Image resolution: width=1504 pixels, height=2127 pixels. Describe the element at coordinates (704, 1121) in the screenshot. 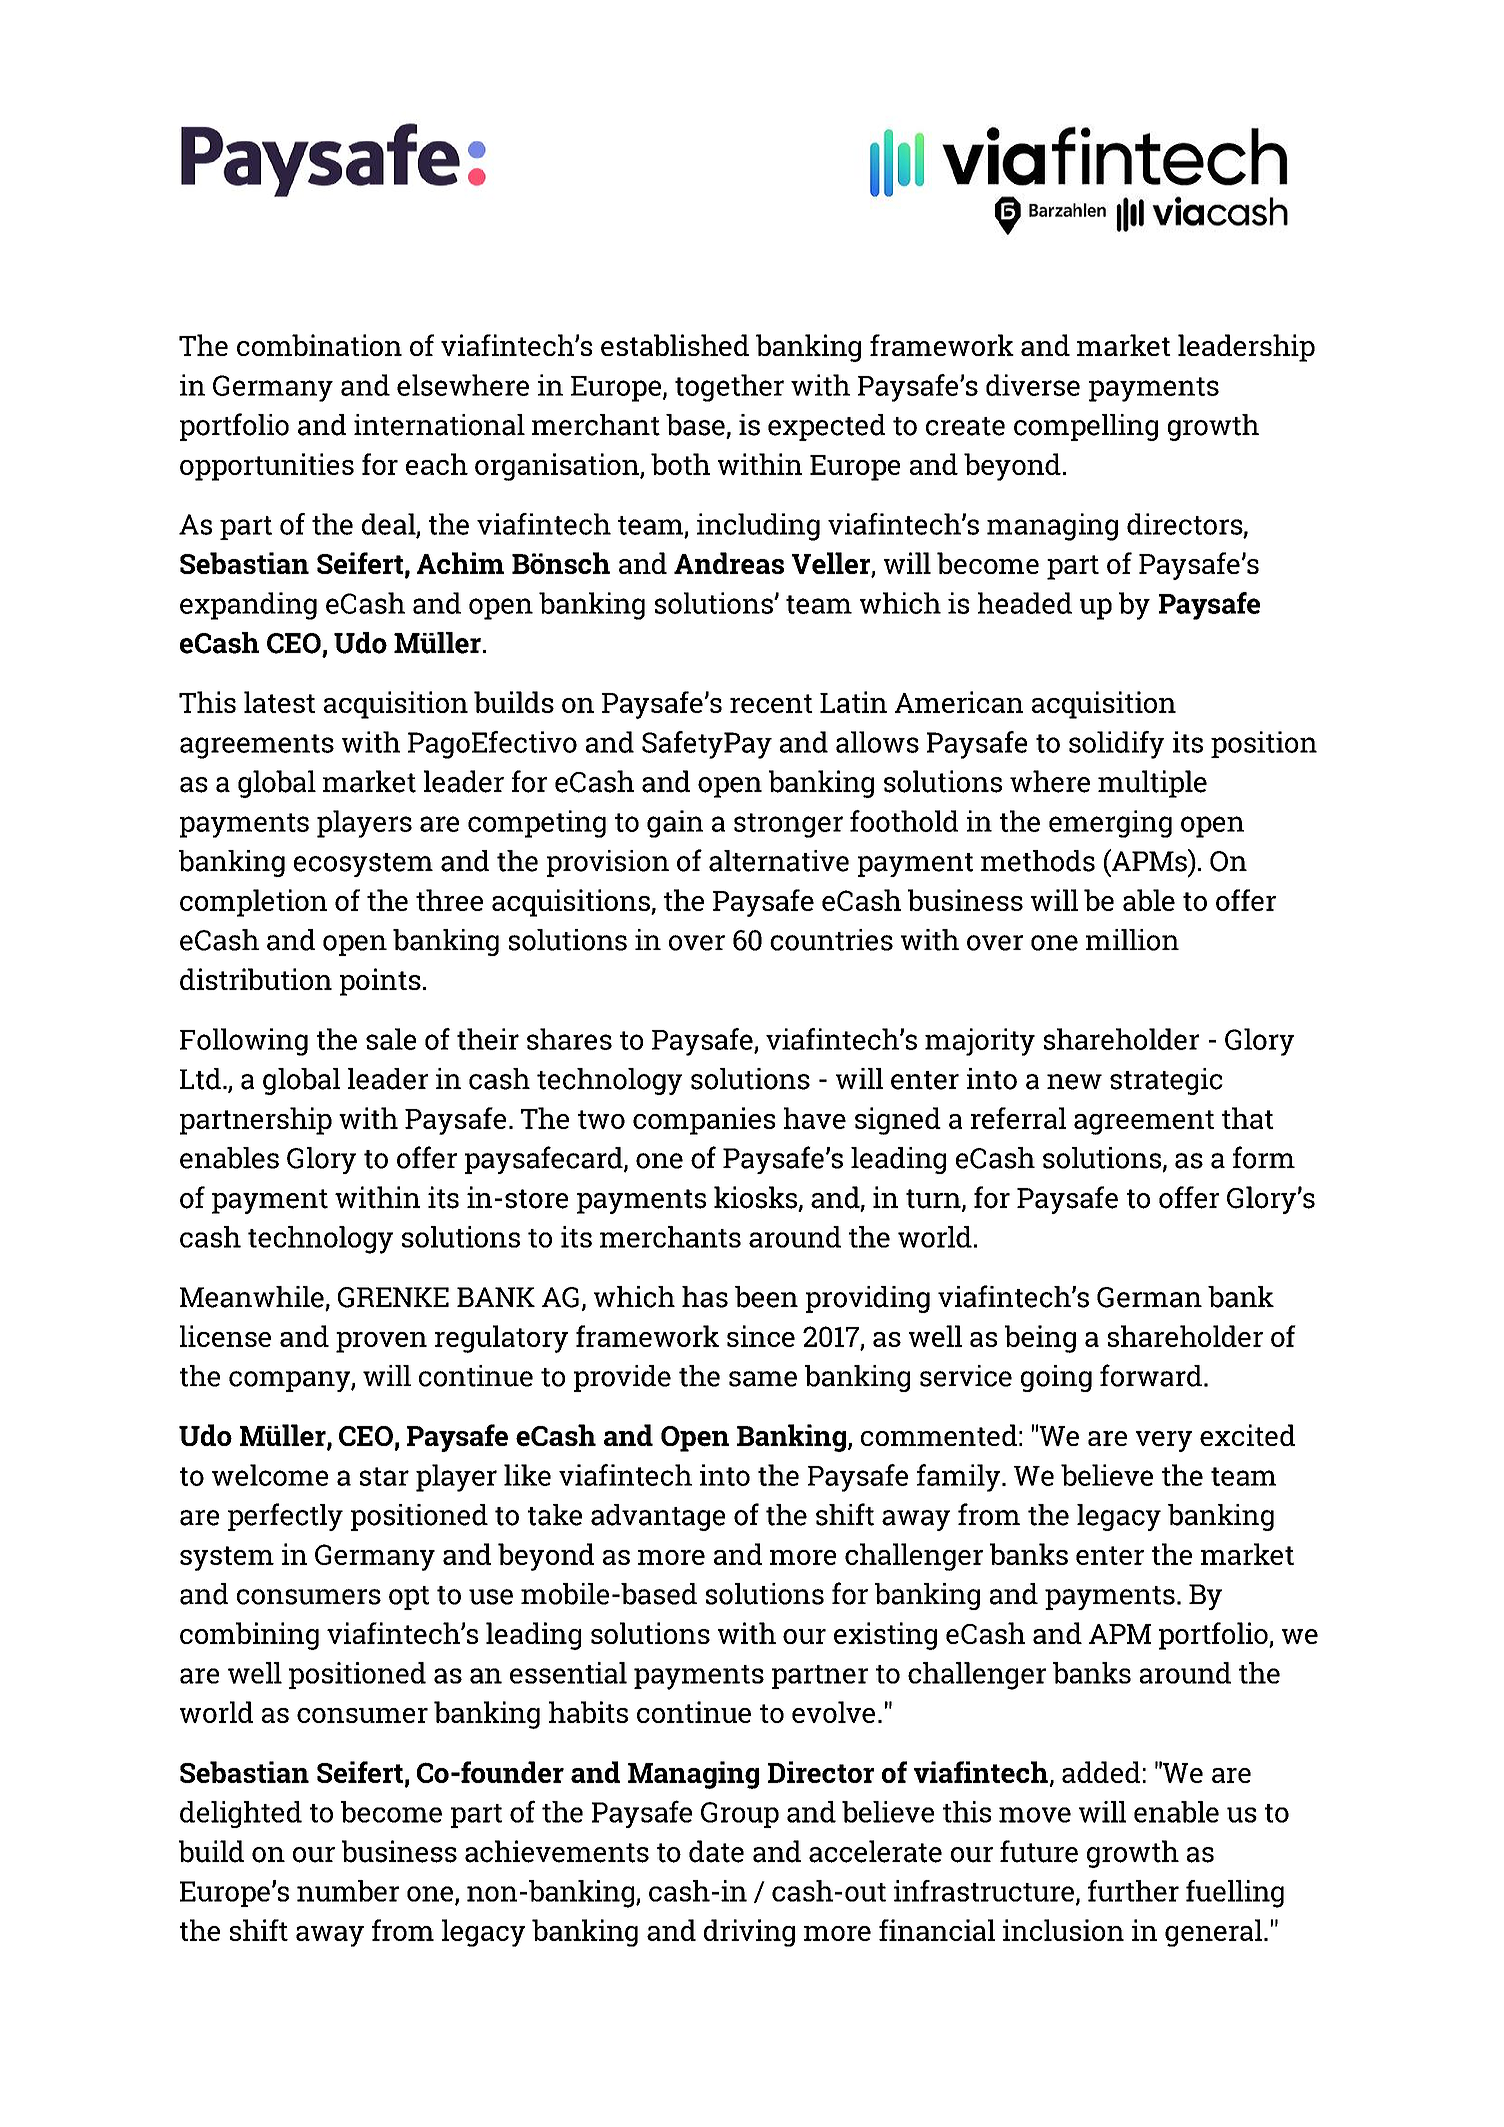

I see `companies` at that location.
